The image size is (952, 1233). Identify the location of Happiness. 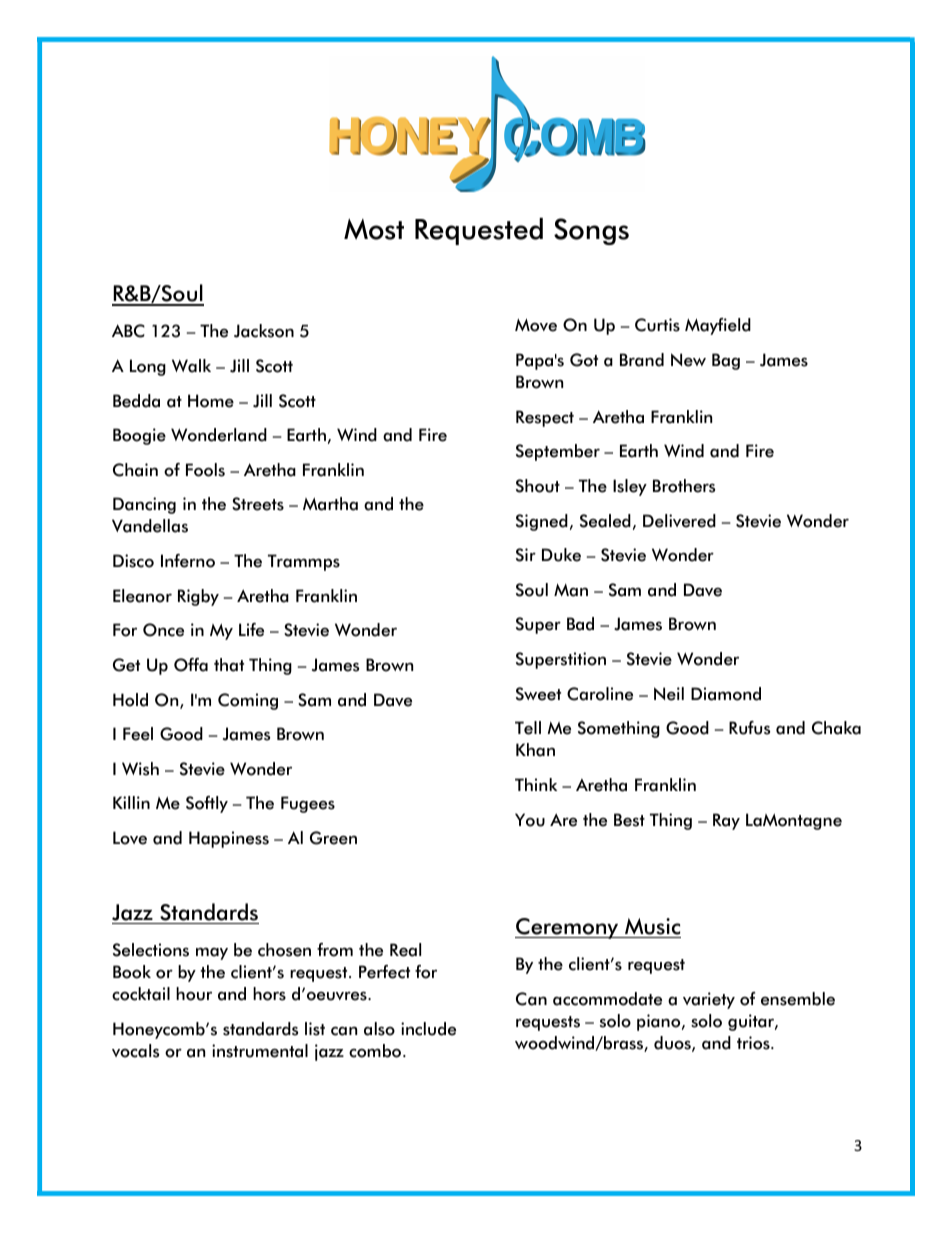
(229, 839).
